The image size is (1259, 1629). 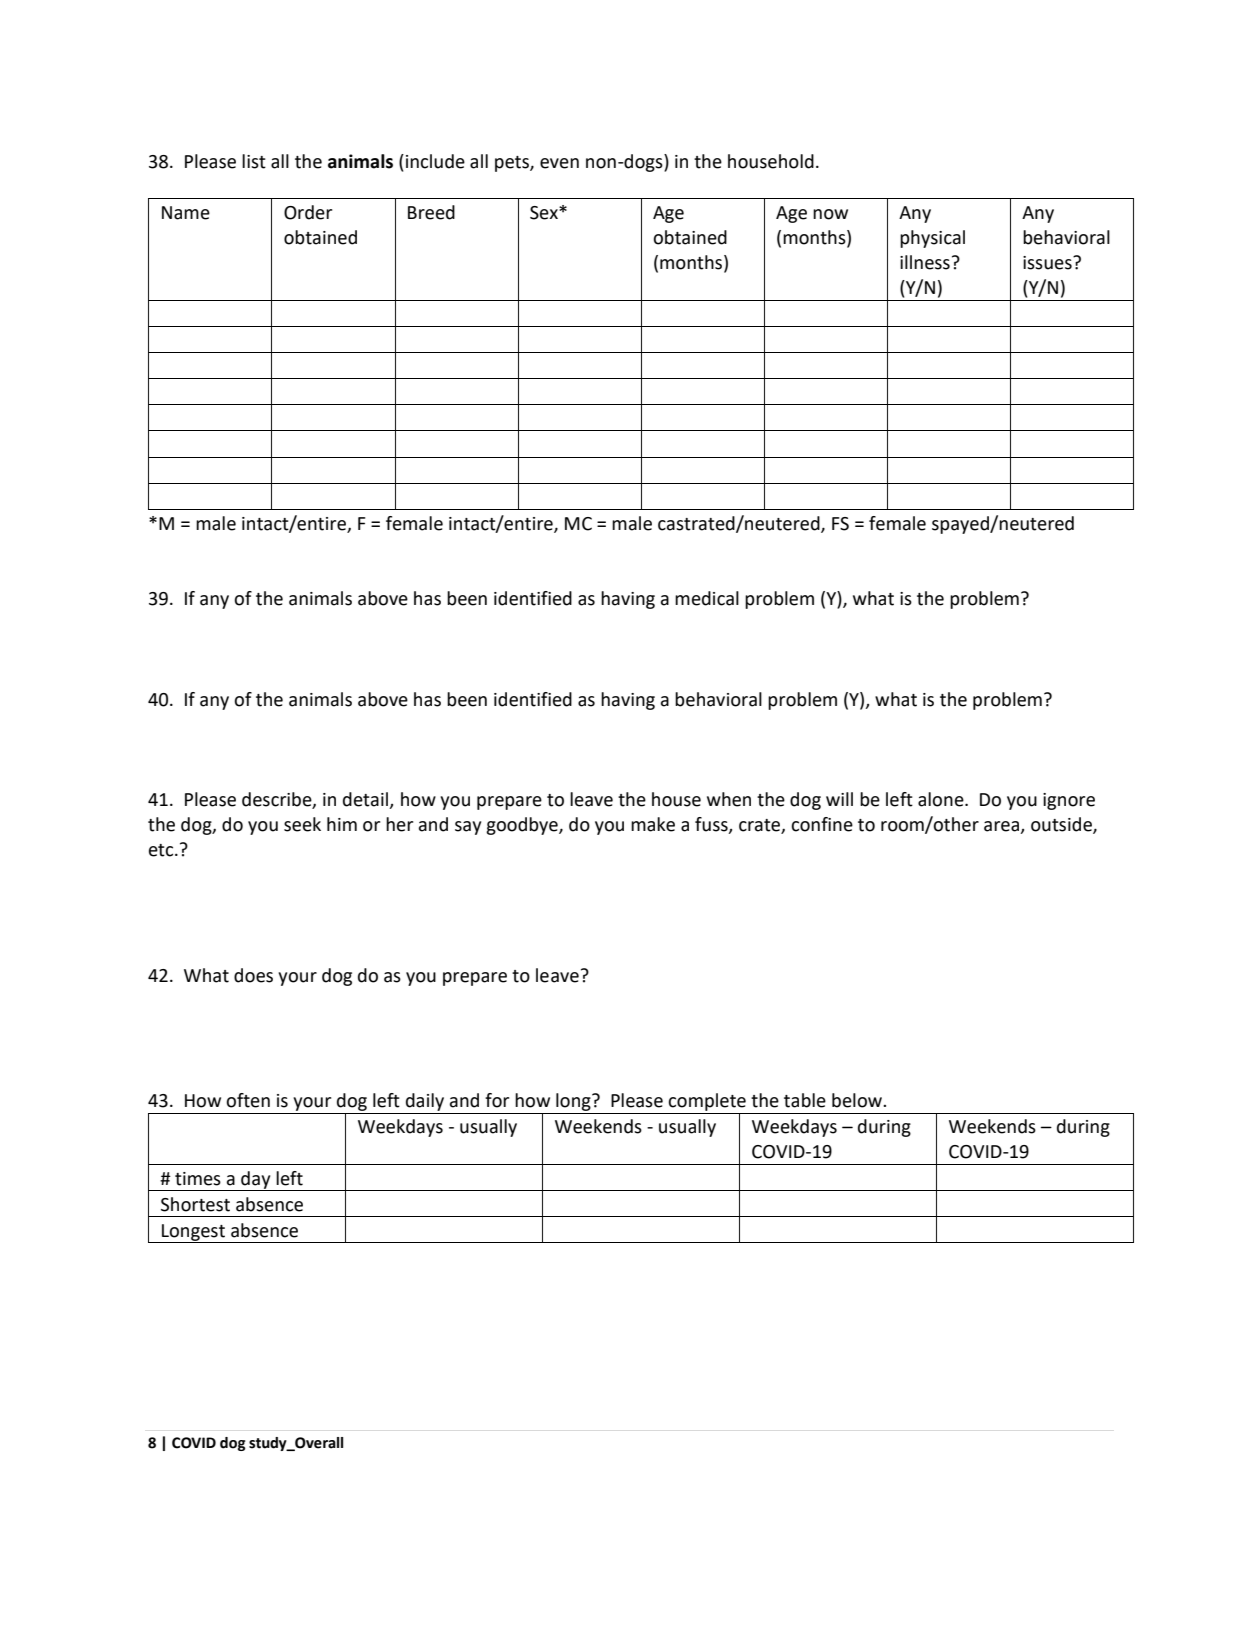 I want to click on Order, so click(x=308, y=212).
